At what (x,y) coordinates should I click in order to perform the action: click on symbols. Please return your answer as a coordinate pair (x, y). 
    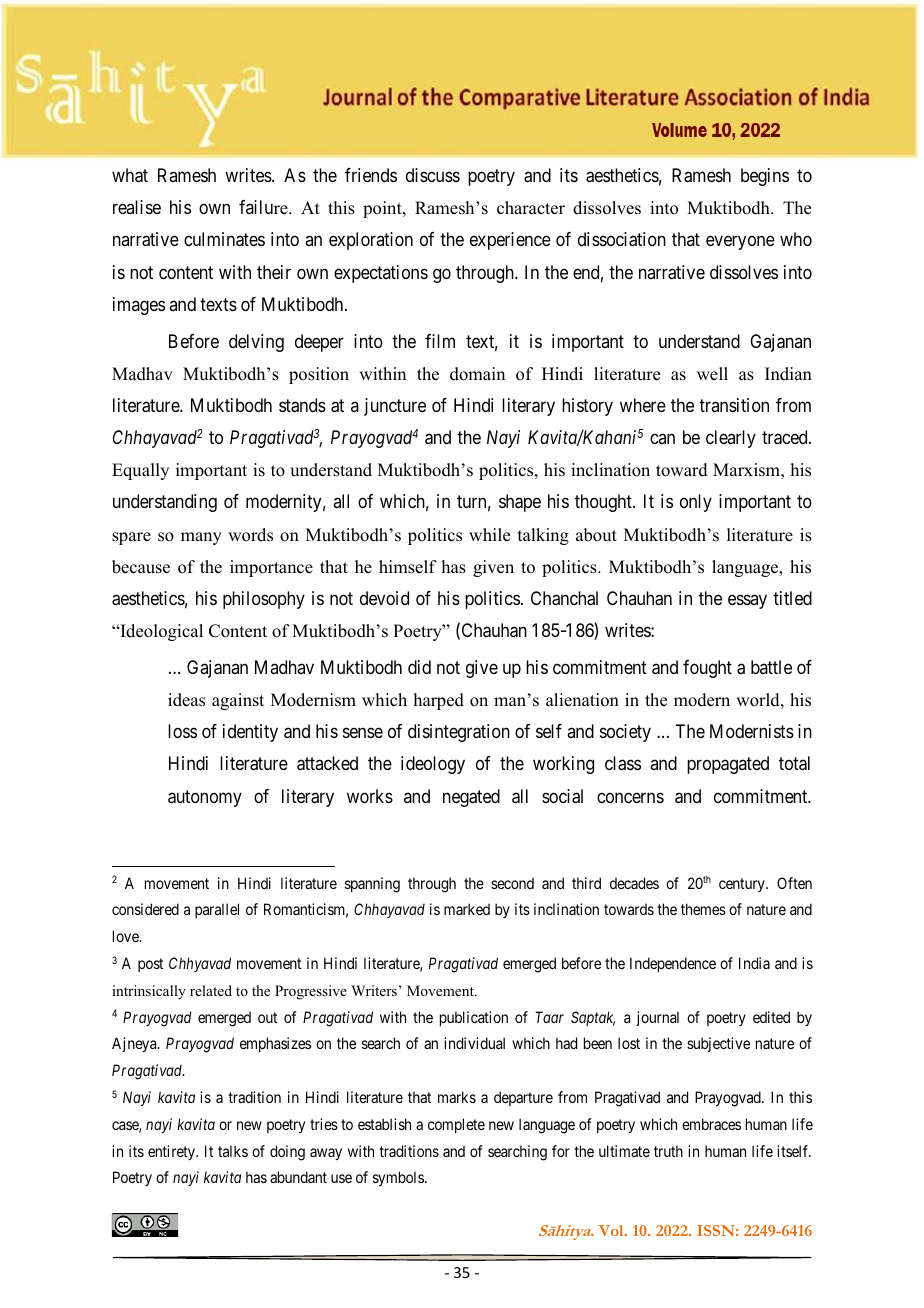
    Looking at the image, I should click on (399, 1178).
